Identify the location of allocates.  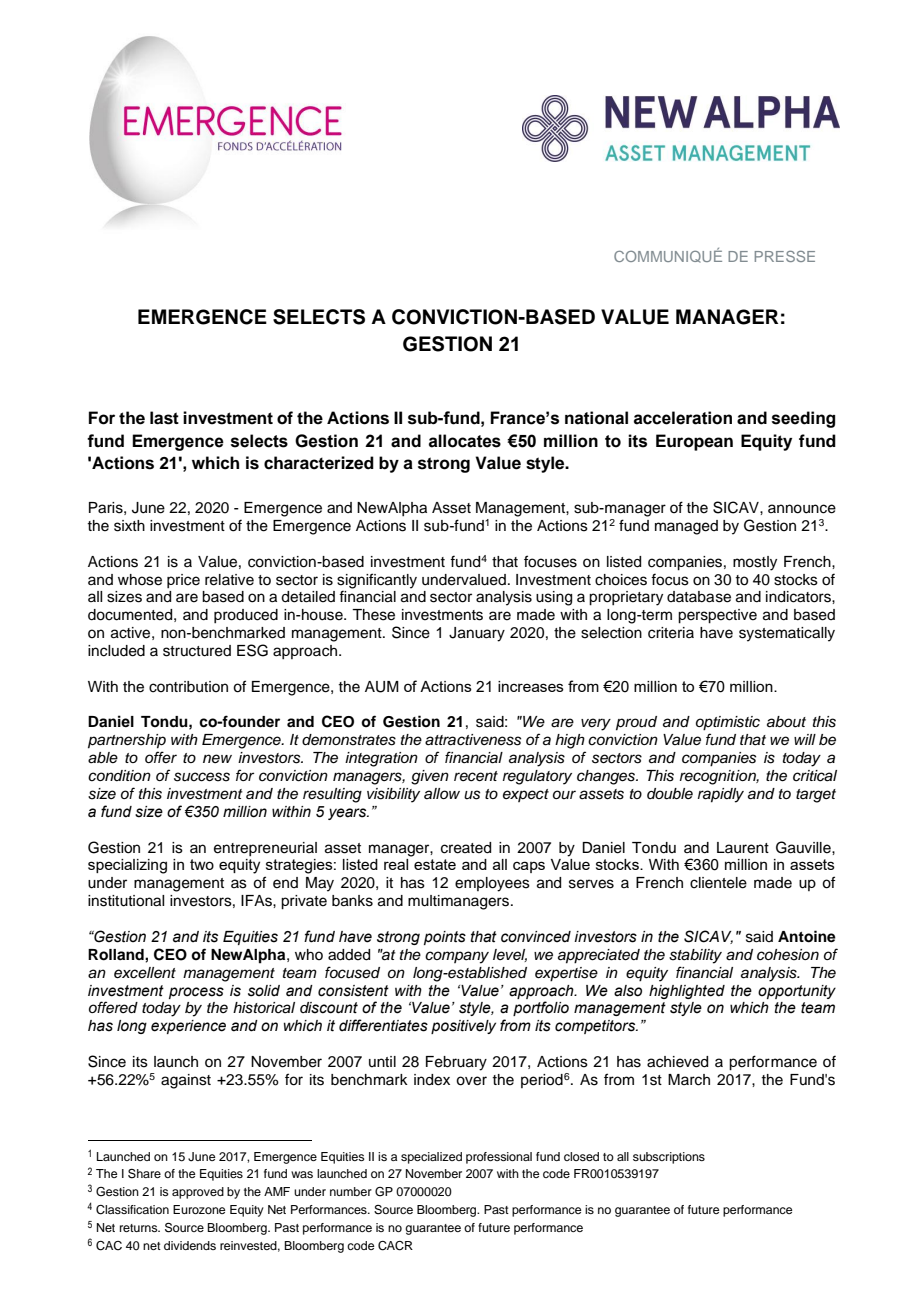
(465, 441).
